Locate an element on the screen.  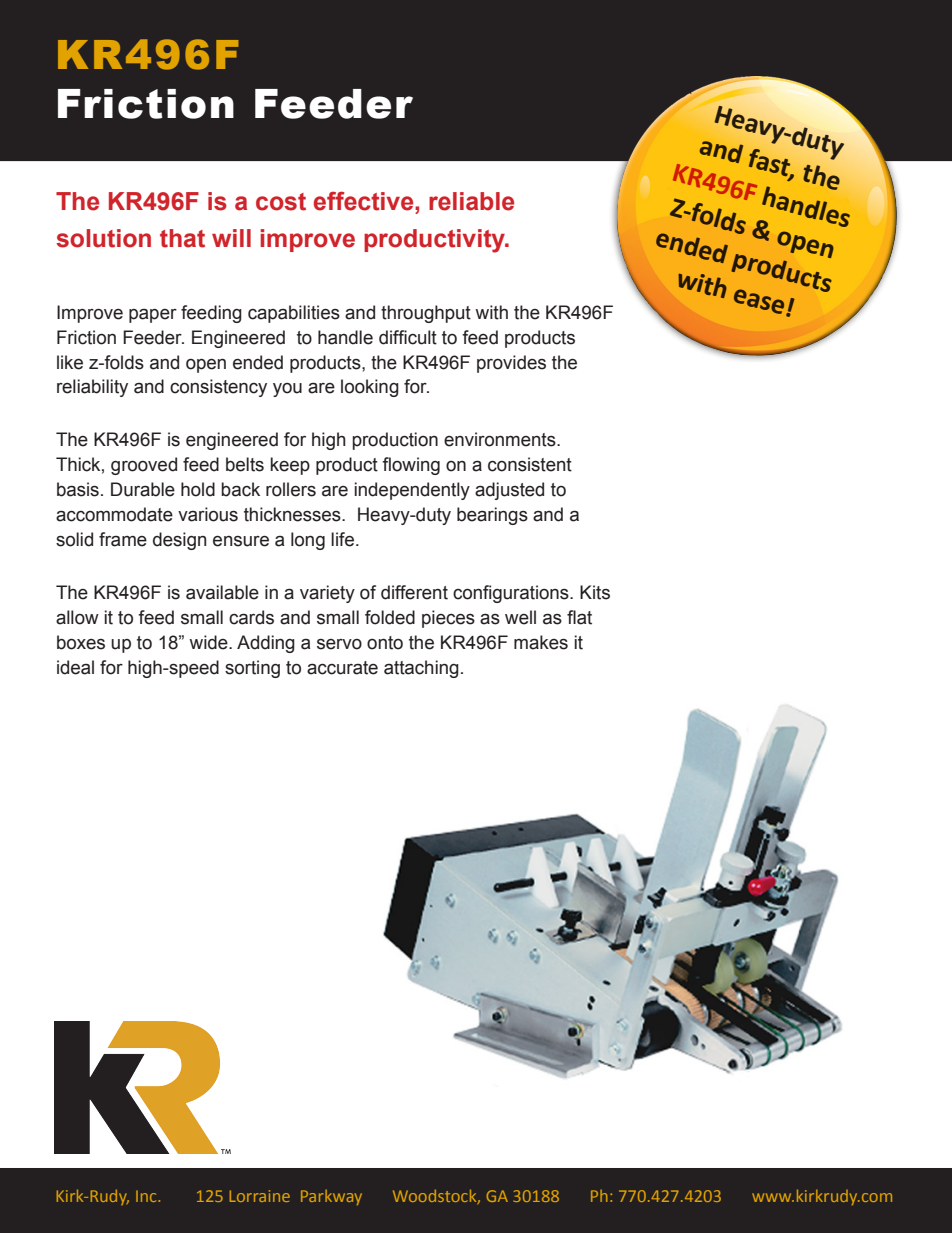
effective is located at coordinates (365, 201).
